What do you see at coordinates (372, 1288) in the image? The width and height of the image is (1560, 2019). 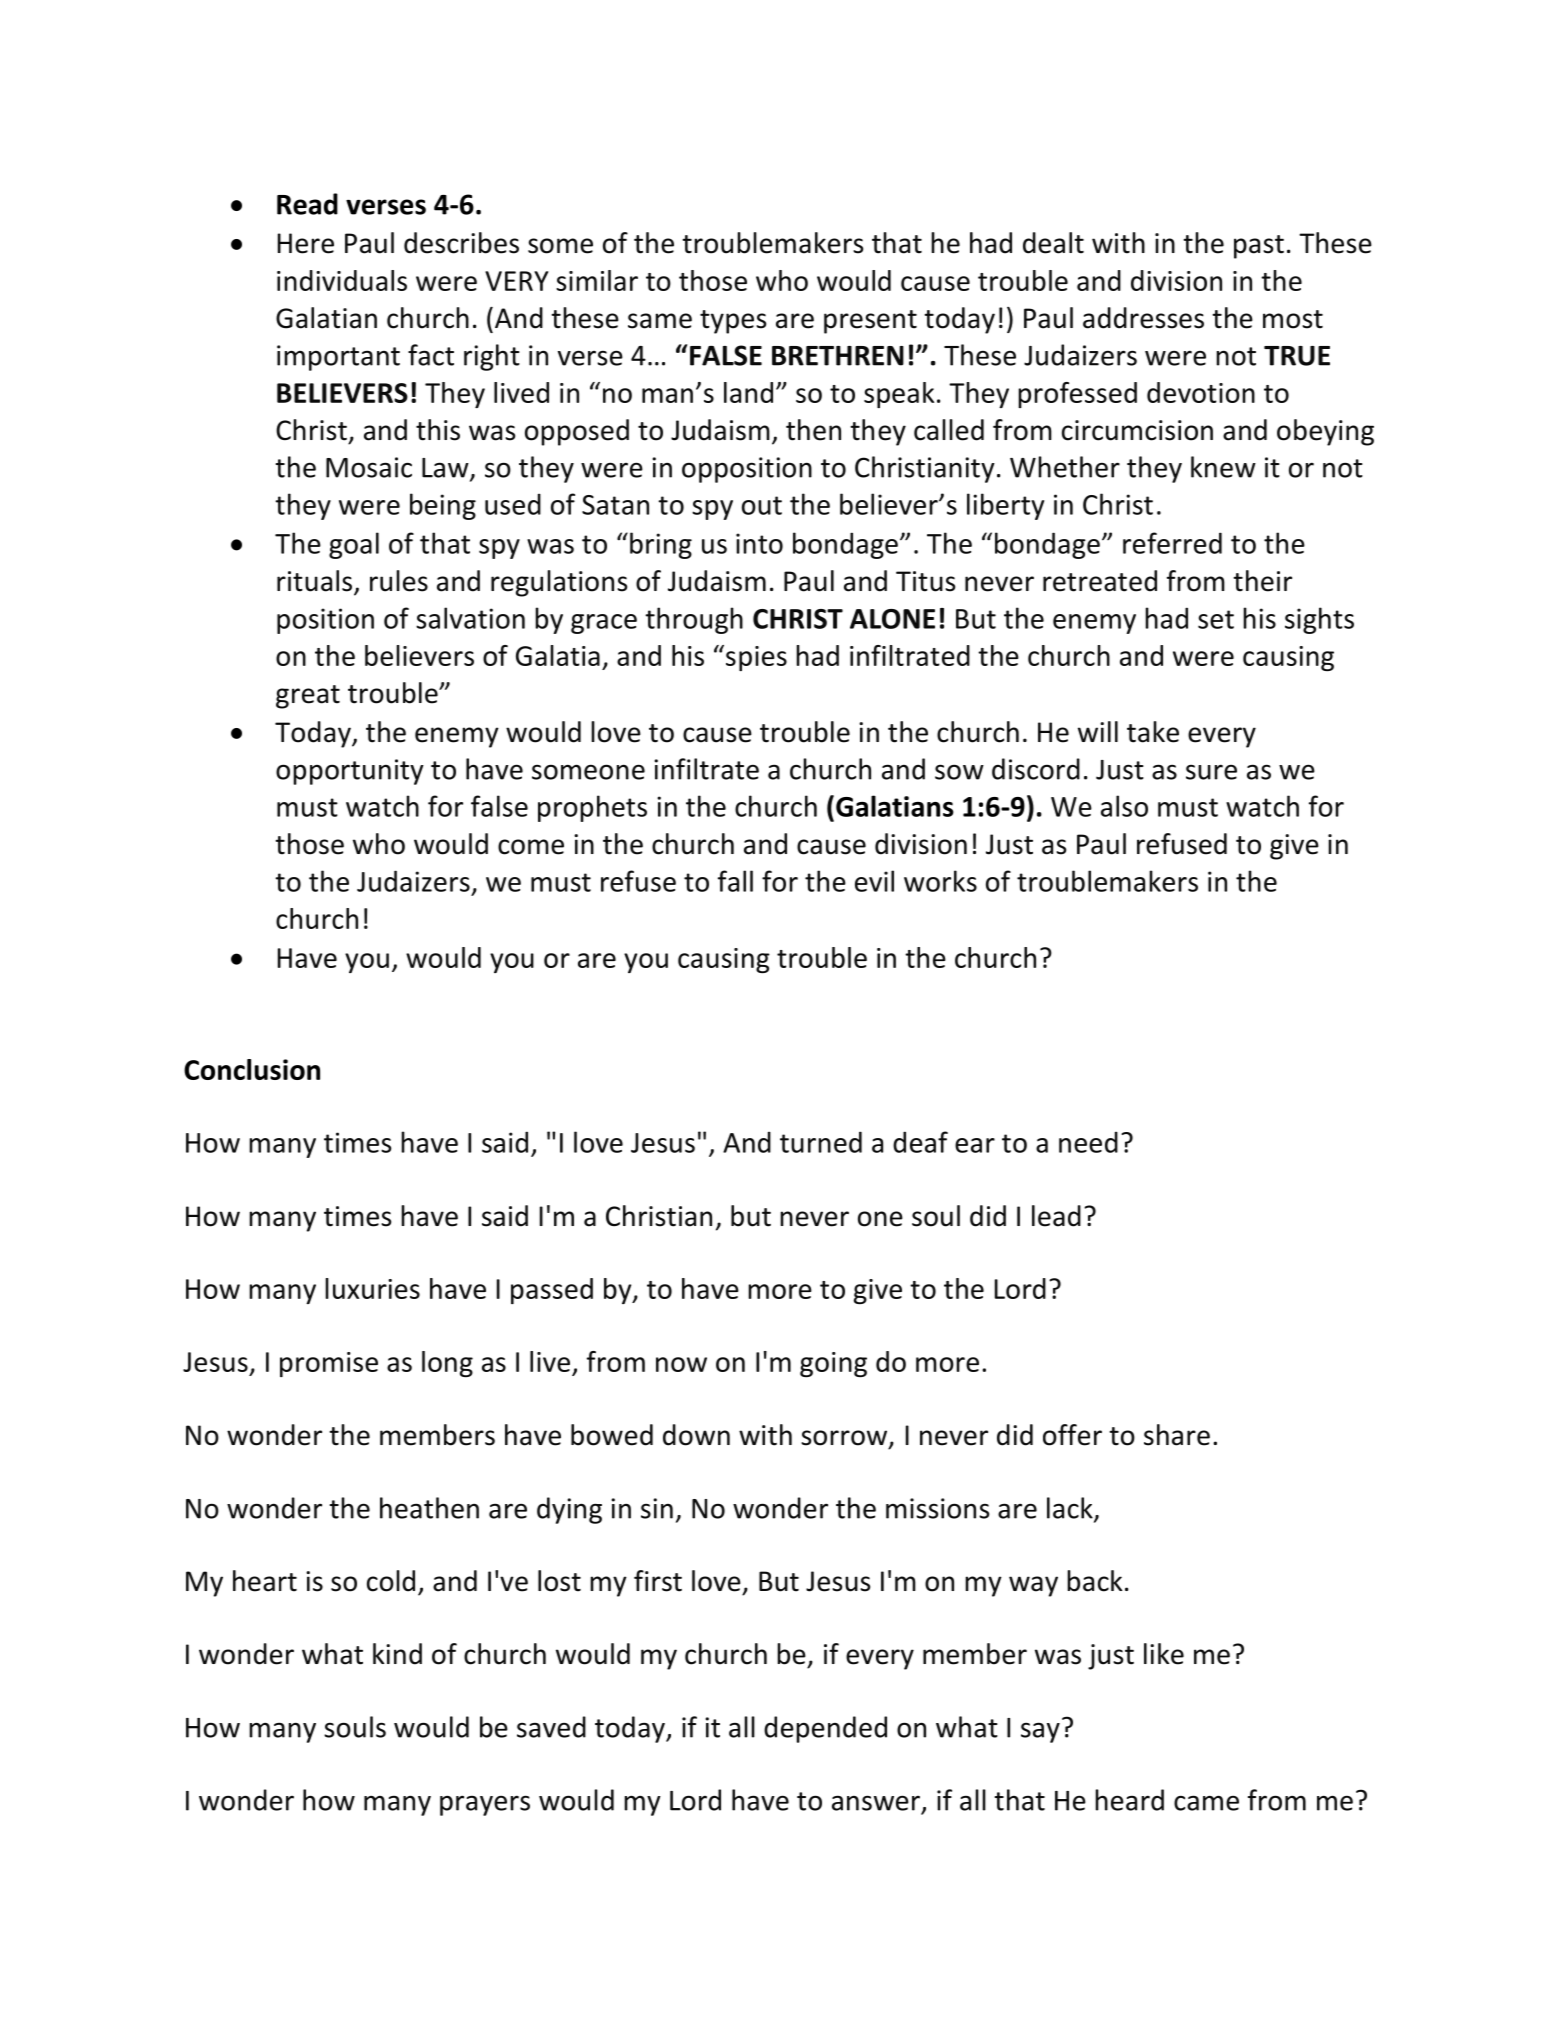 I see `luxuries` at bounding box center [372, 1288].
